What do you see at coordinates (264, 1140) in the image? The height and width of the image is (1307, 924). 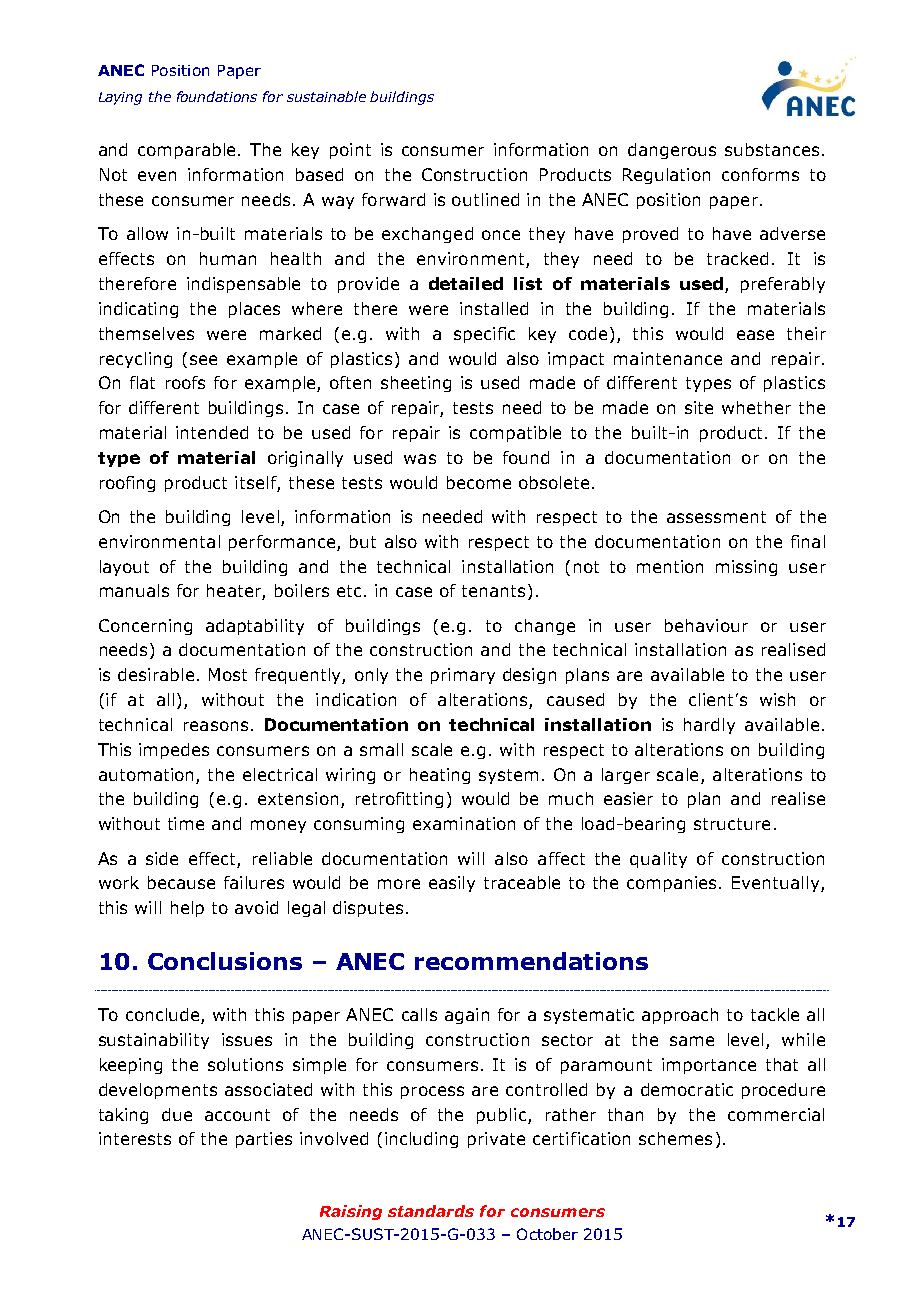 I see `parties` at bounding box center [264, 1140].
